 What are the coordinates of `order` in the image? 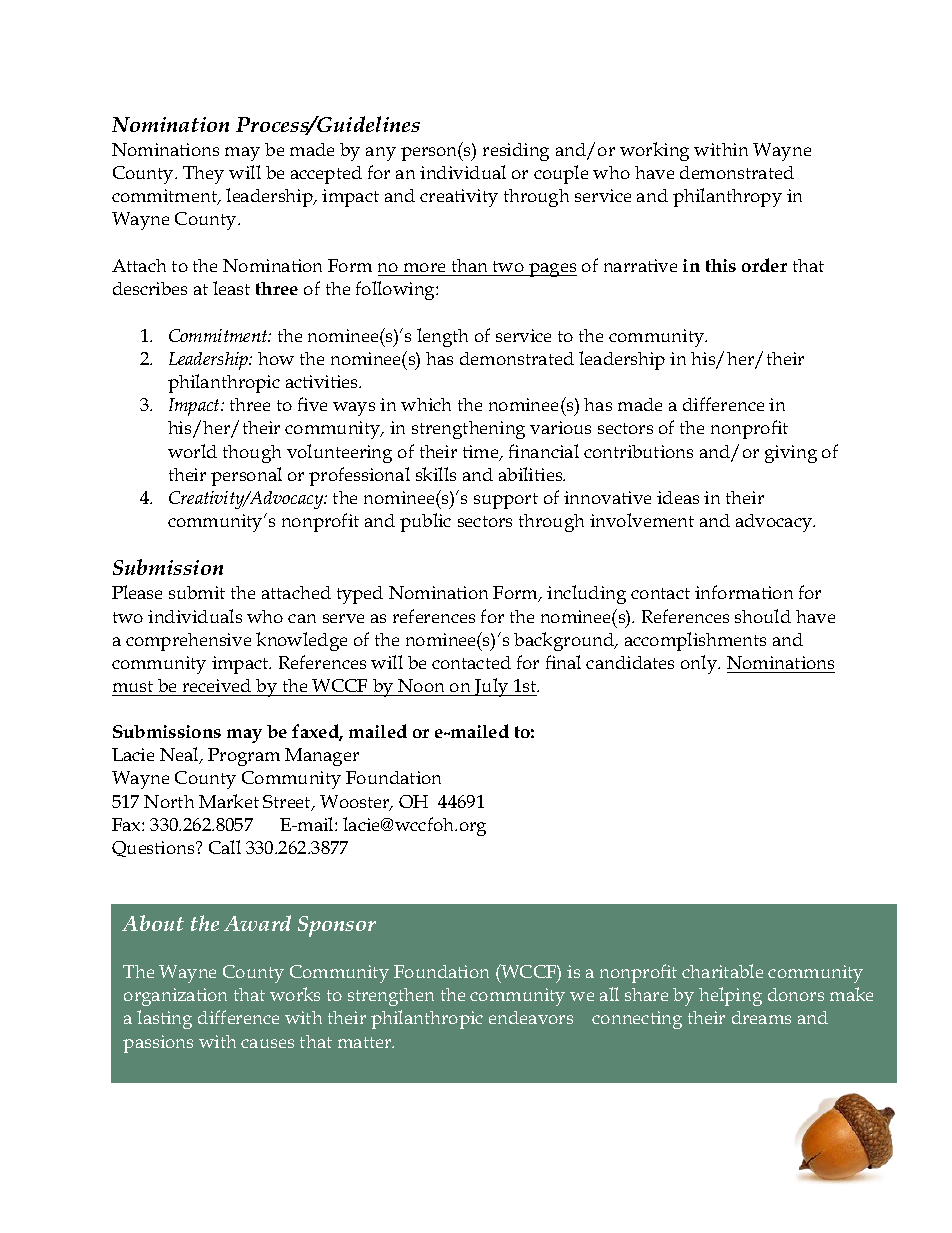 It's located at (764, 265).
